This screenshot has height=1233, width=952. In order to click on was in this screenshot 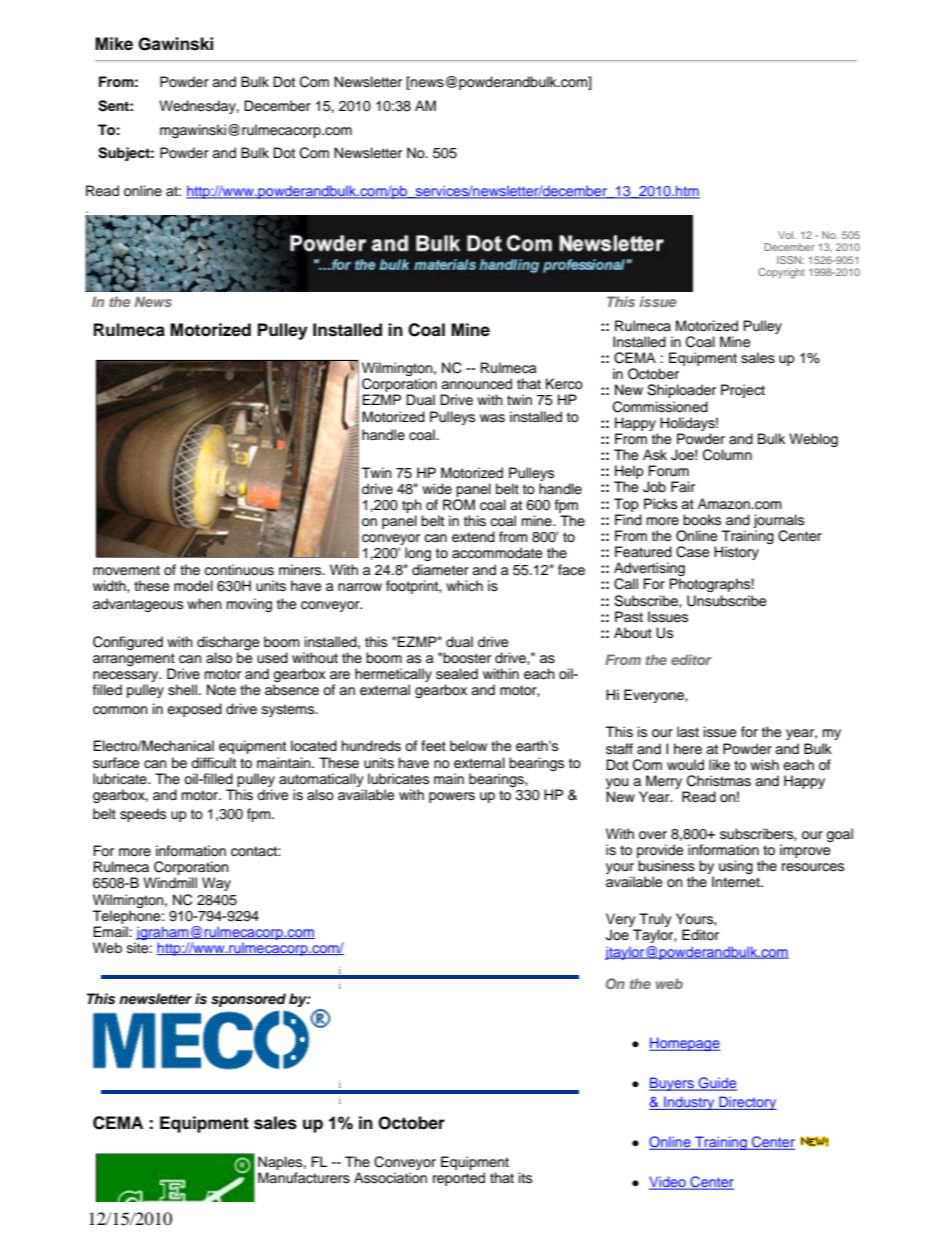, I will do `click(492, 418)`.
